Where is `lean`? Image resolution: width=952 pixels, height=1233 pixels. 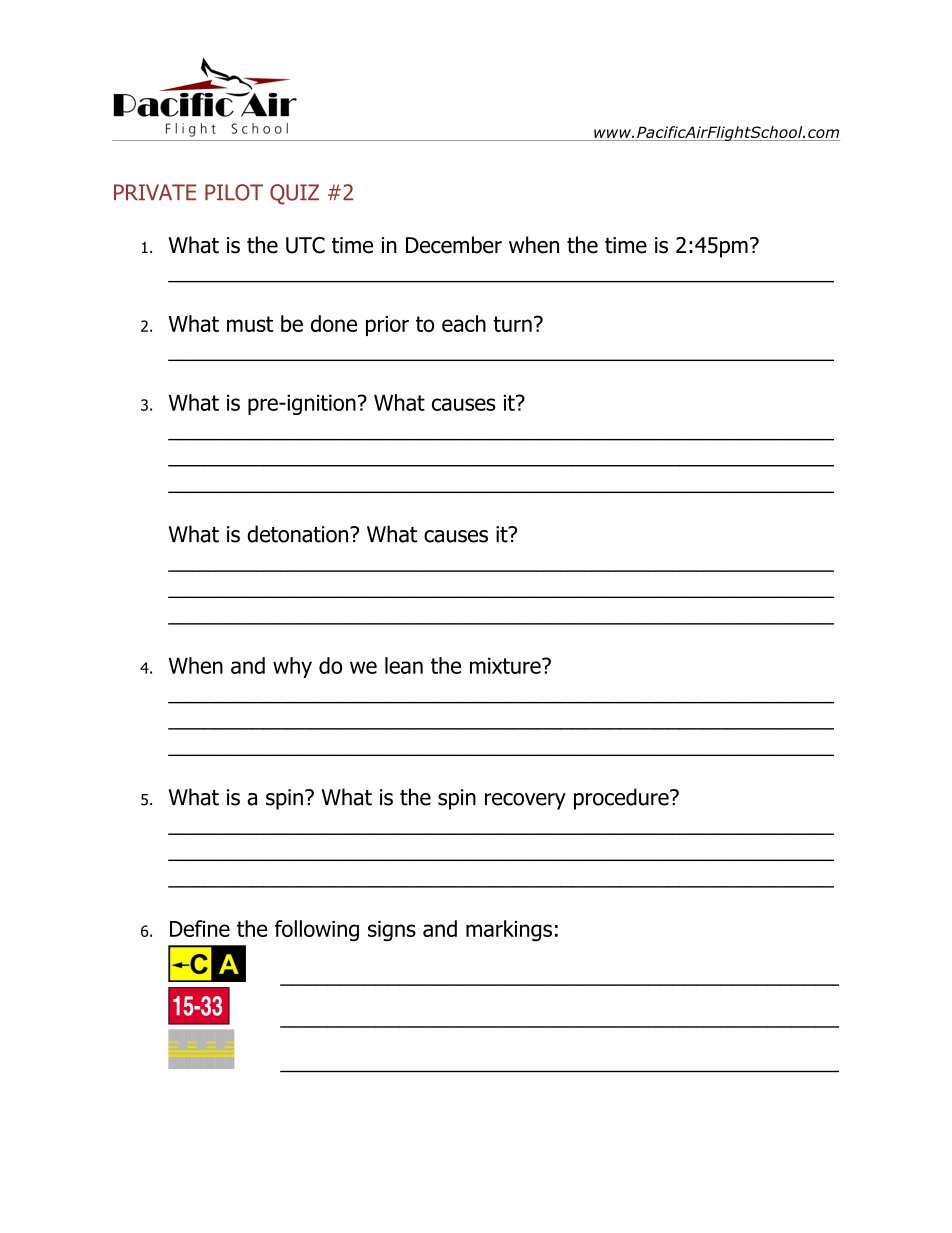
lean is located at coordinates (404, 665).
